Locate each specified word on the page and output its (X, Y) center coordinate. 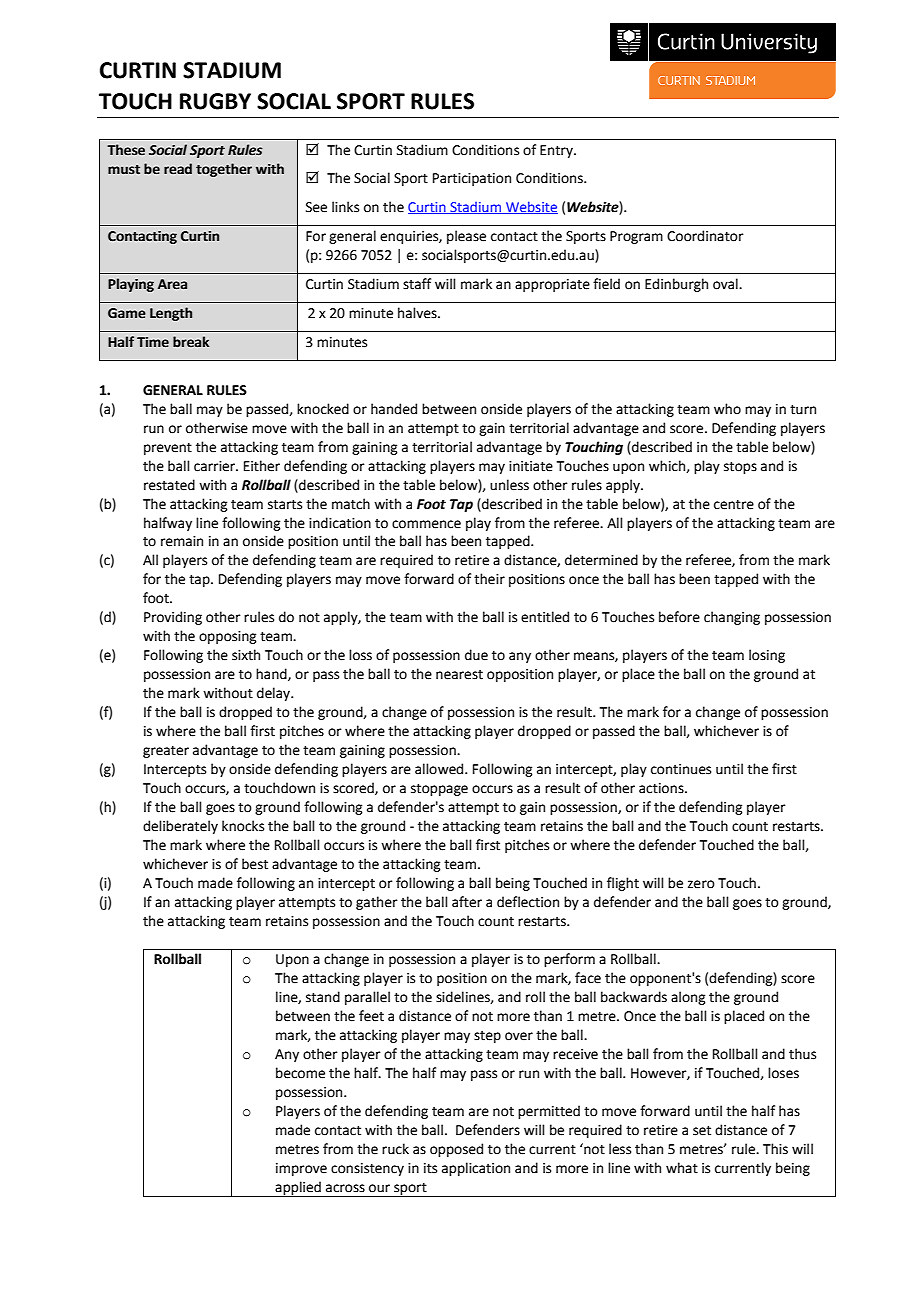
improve (301, 1169)
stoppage (439, 790)
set (702, 1131)
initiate (531, 466)
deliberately (180, 827)
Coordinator (705, 236)
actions (662, 788)
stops (740, 468)
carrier (215, 466)
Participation (472, 179)
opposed (456, 1150)
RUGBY (215, 101)
